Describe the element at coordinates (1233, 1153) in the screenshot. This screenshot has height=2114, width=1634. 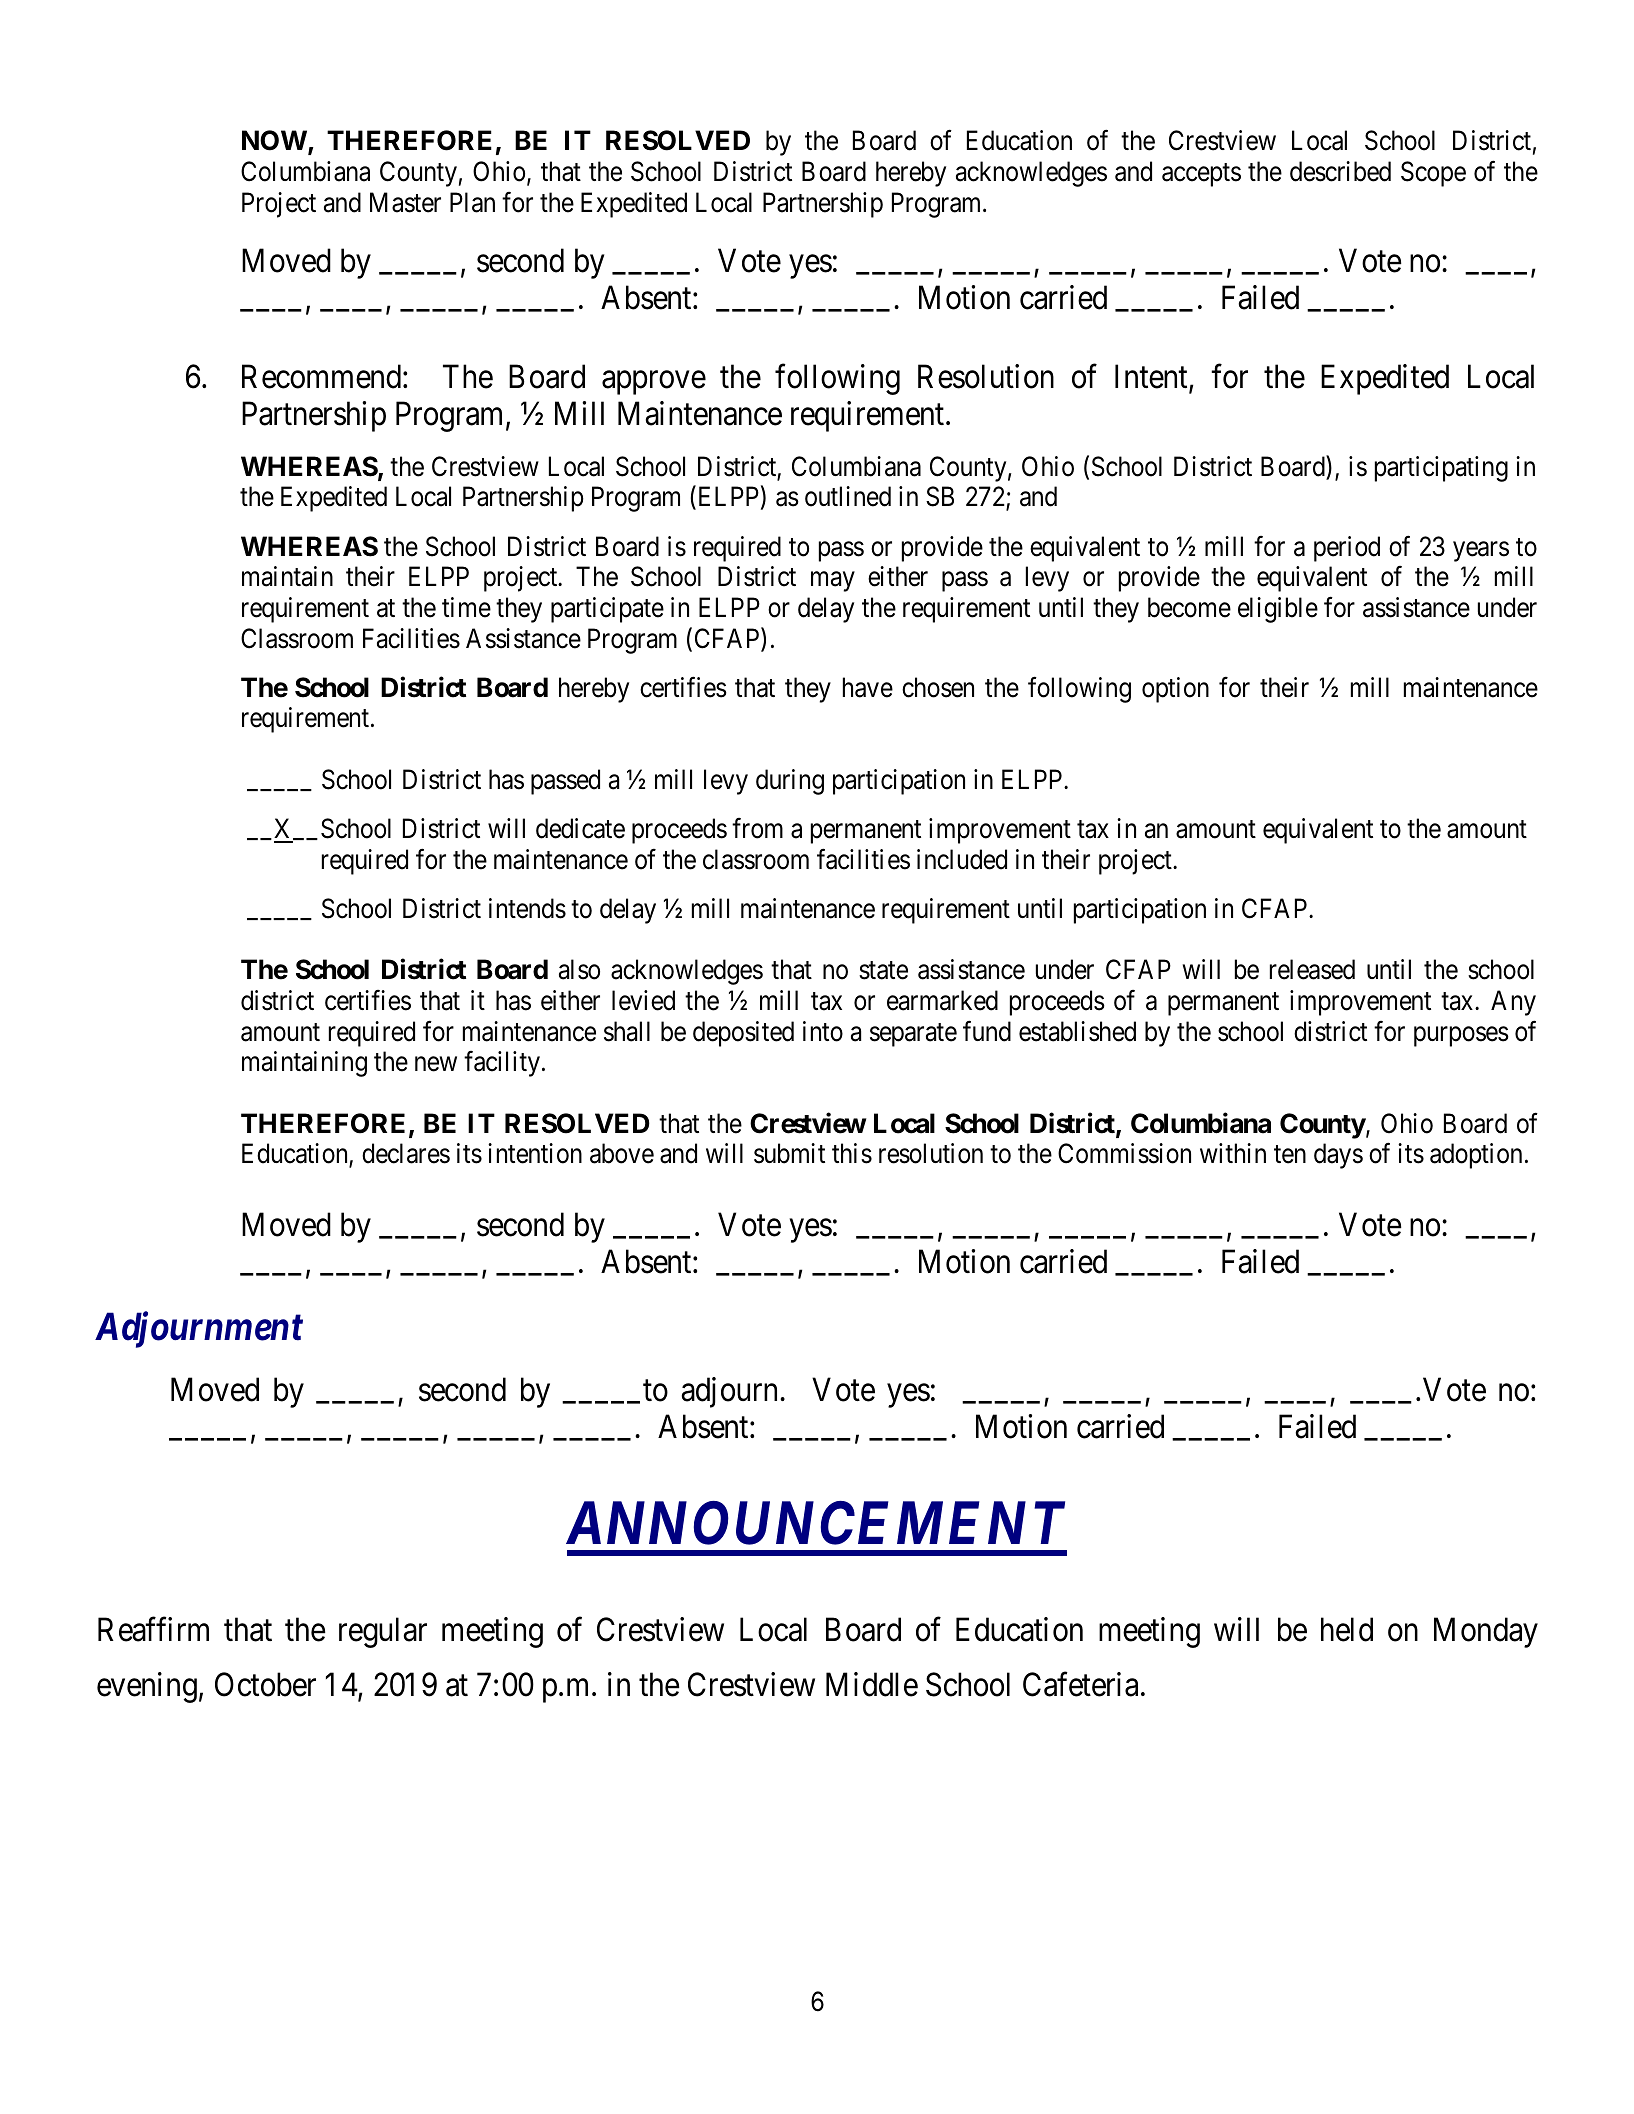
I see `within` at that location.
